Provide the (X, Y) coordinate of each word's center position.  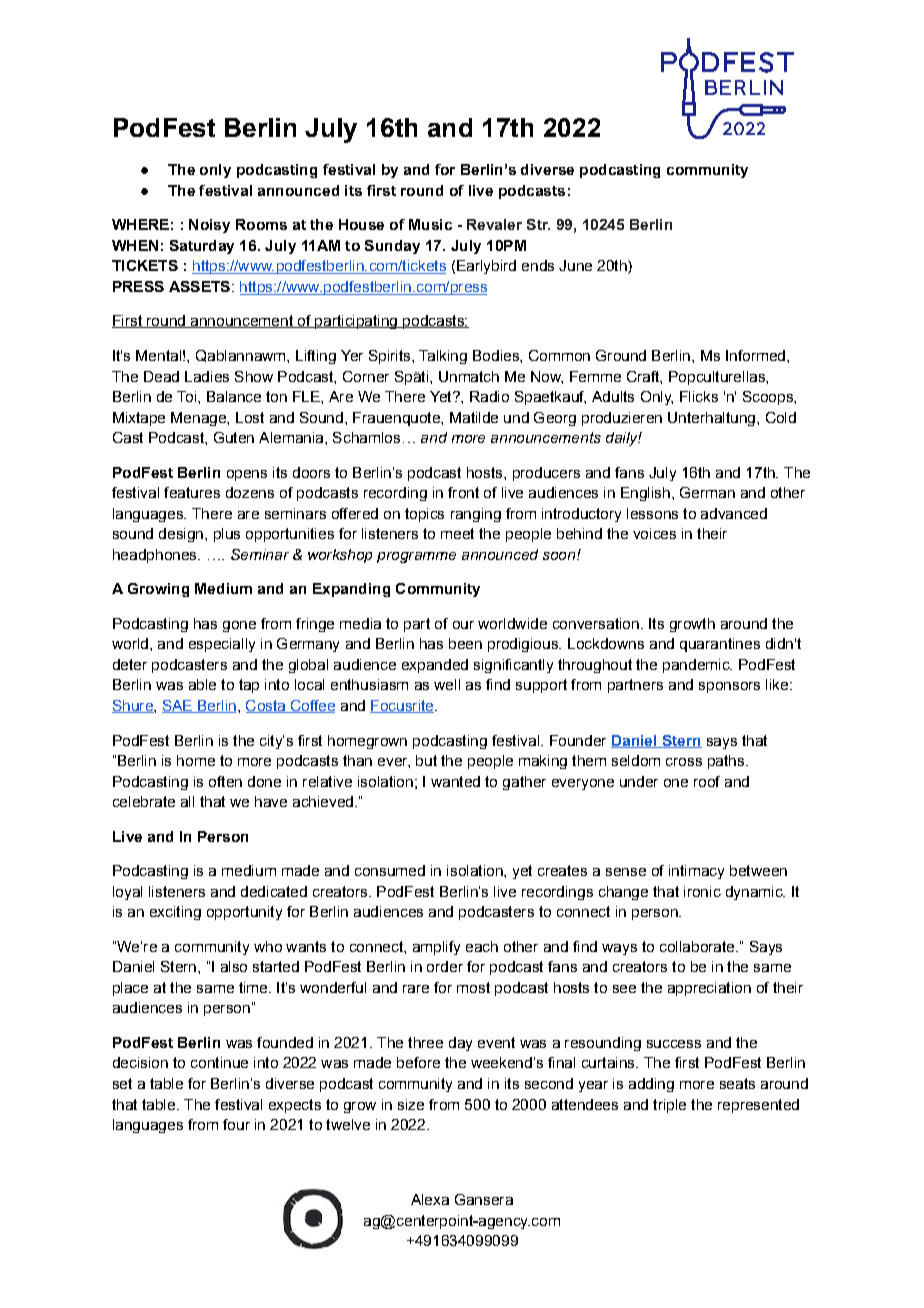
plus (227, 535)
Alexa (430, 1199)
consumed (390, 870)
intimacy (696, 872)
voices (654, 533)
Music (430, 224)
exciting (175, 913)
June (575, 265)
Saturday (202, 247)
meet (457, 533)
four (236, 1124)
